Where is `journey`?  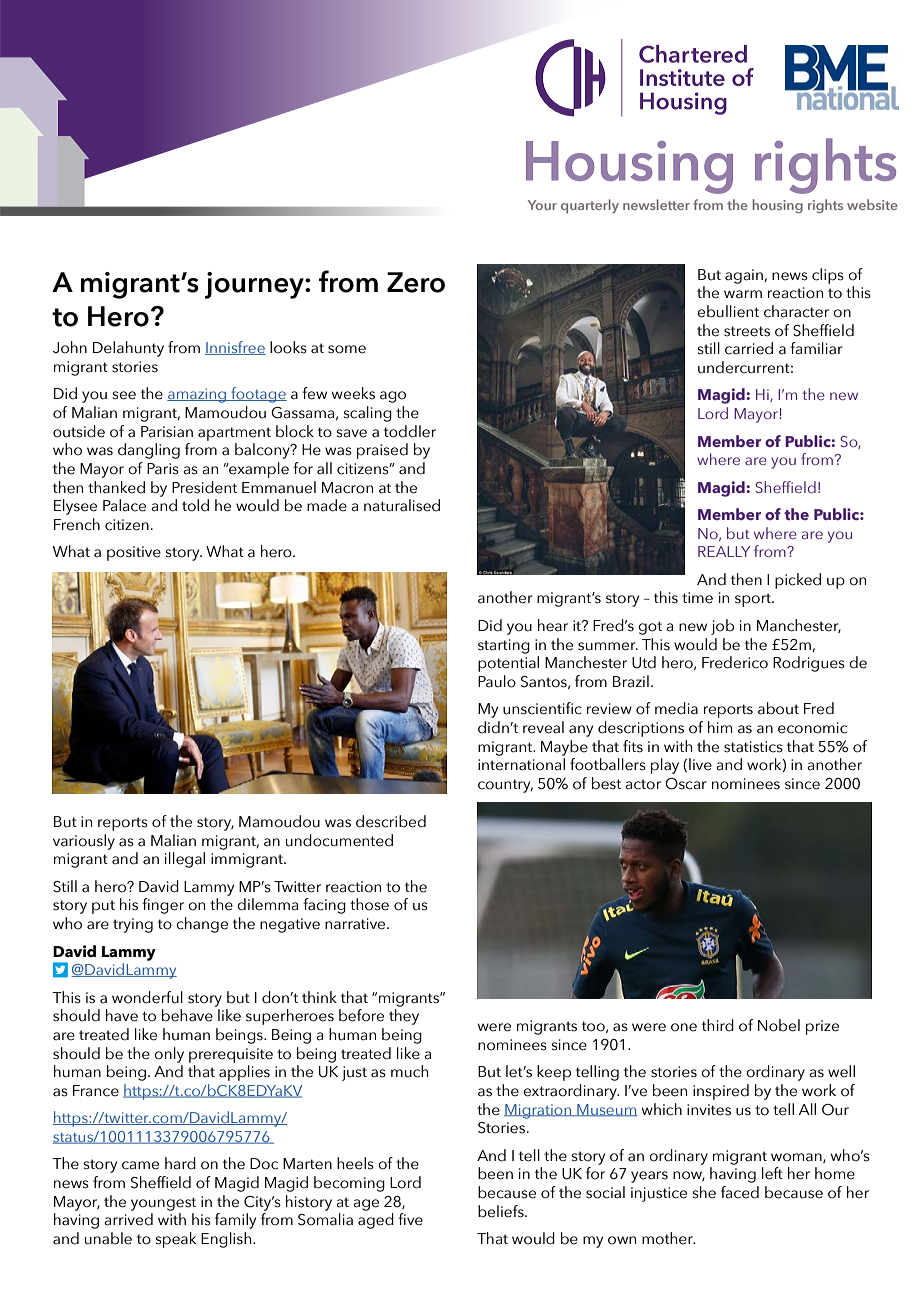 journey is located at coordinates (255, 285).
